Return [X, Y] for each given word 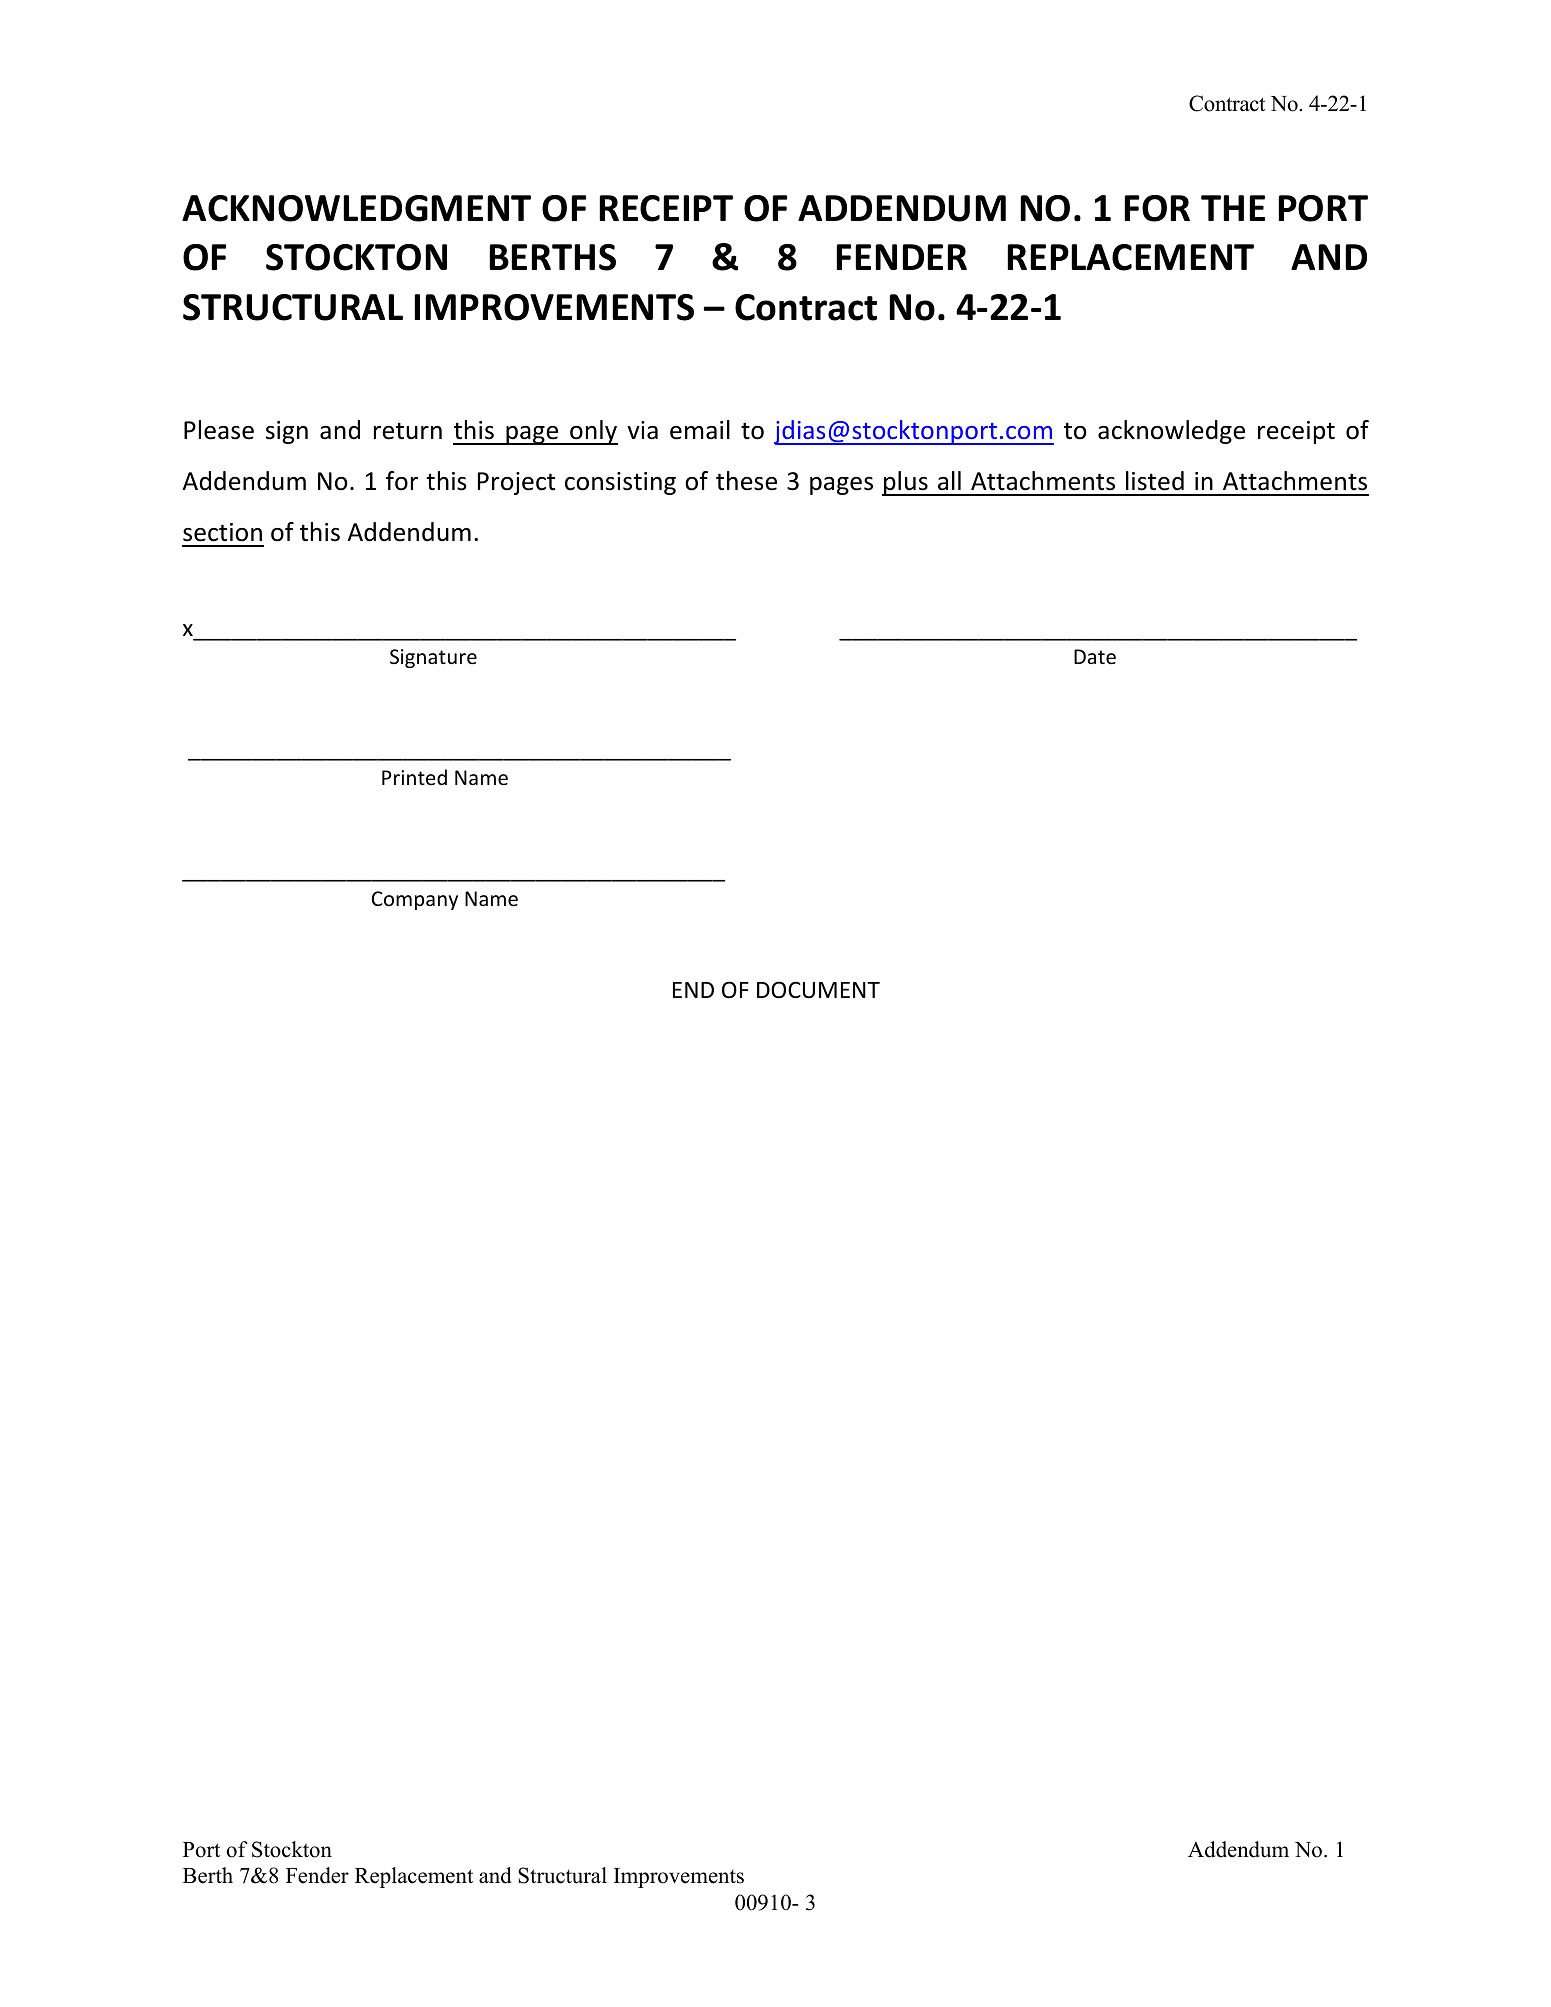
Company [415, 900]
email [700, 430]
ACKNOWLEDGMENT [356, 208]
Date [1095, 657]
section [222, 532]
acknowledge [1171, 432]
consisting [620, 483]
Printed [414, 777]
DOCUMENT [818, 990]
